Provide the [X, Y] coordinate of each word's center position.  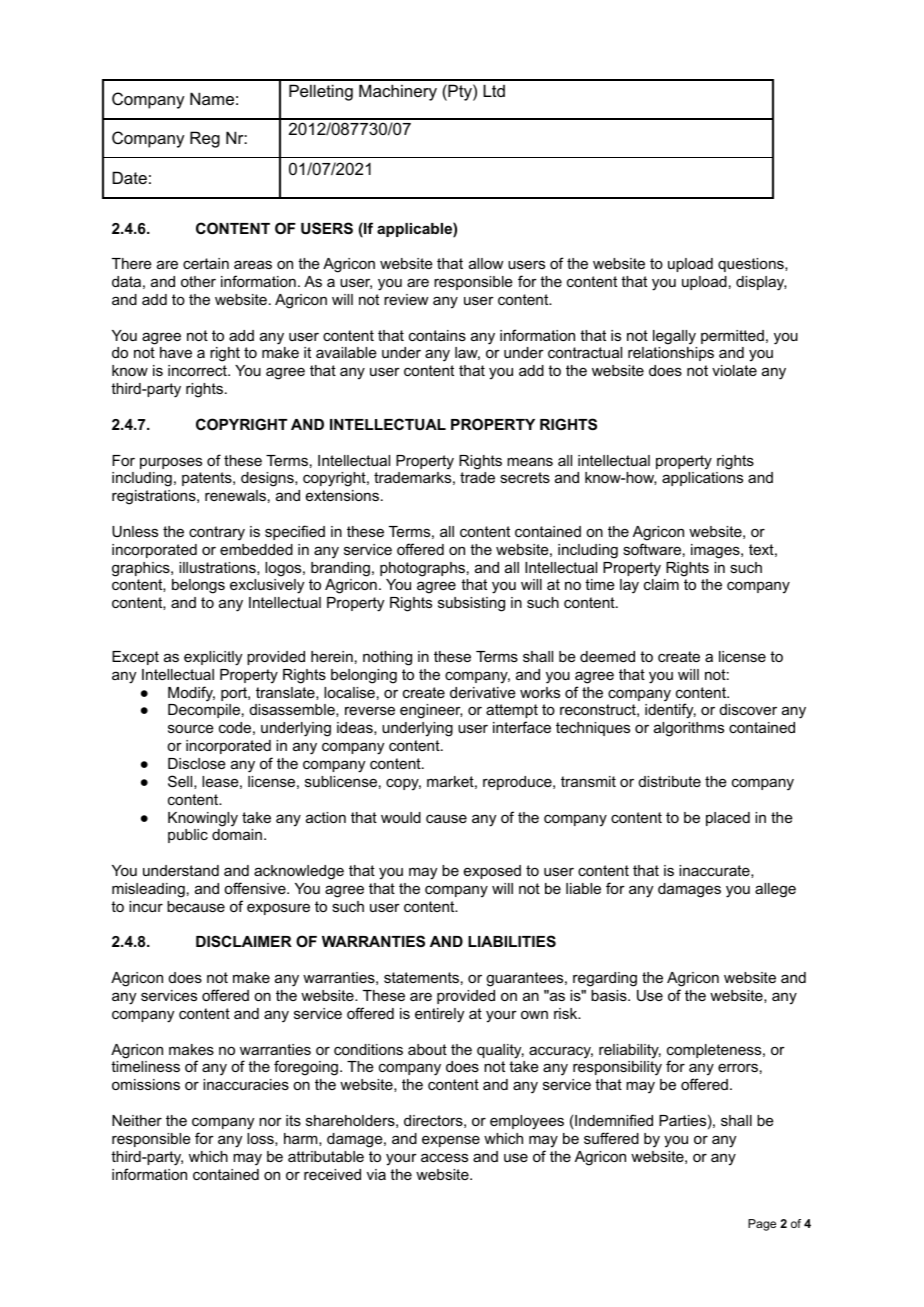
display [761, 283]
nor [270, 1121]
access [444, 1157]
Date [130, 177]
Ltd [494, 90]
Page [762, 1225]
